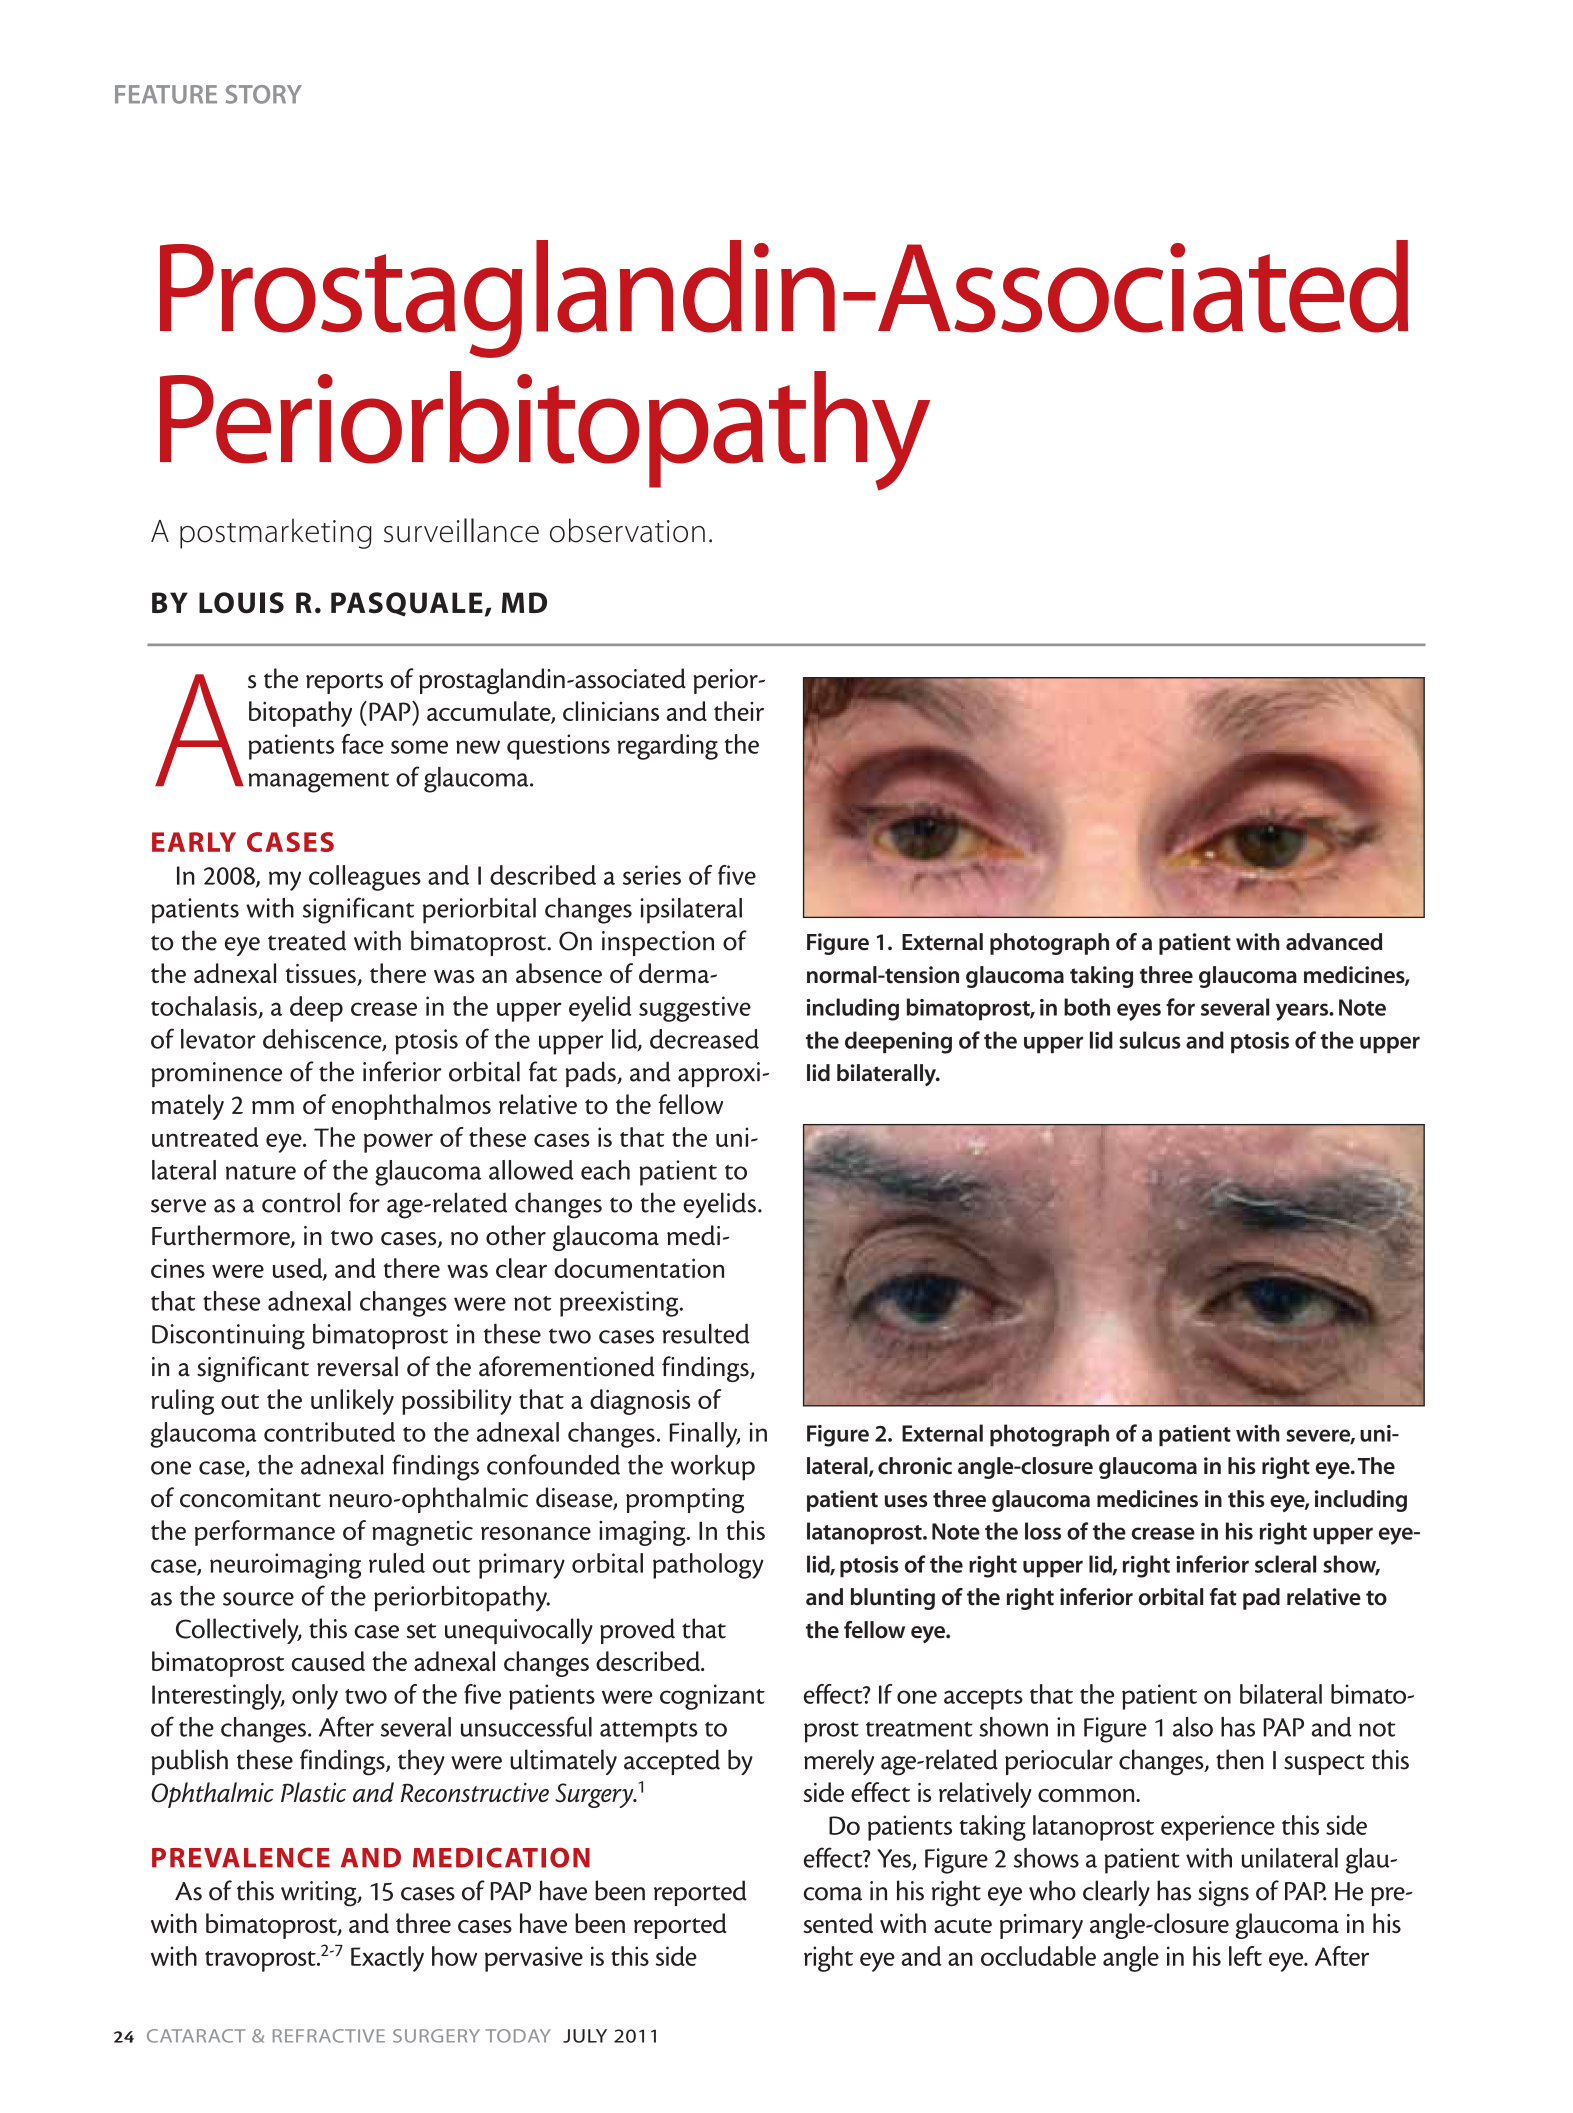  What do you see at coordinates (1043, 1531) in the screenshot?
I see `loss` at bounding box center [1043, 1531].
